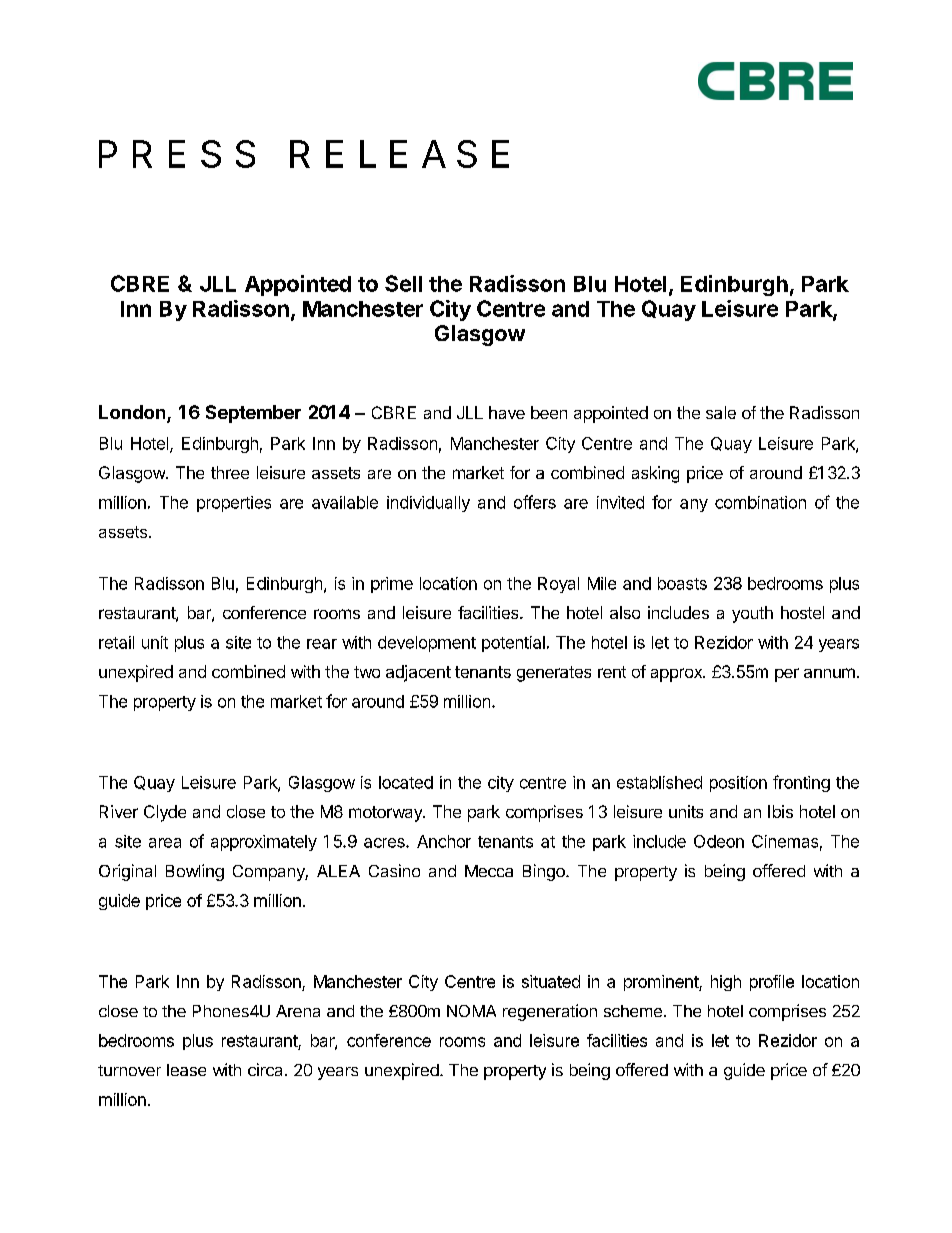 This page has width=952, height=1233. I want to click on high, so click(726, 983).
